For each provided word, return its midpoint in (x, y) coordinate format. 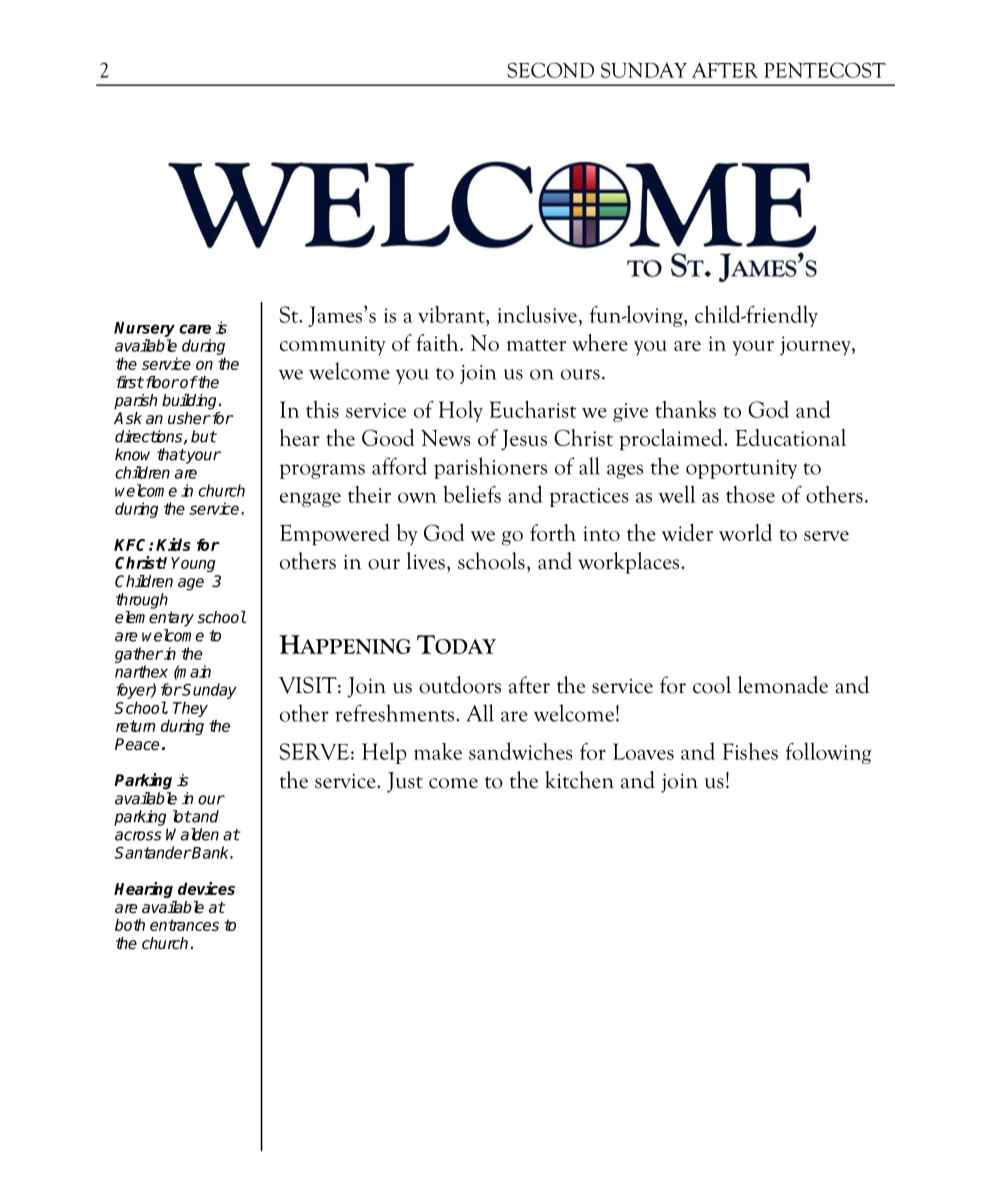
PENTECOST (825, 70)
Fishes (750, 751)
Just (405, 782)
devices (206, 888)
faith (439, 342)
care (195, 329)
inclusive (537, 314)
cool (712, 685)
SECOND (550, 70)
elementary (154, 619)
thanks (685, 409)
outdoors (460, 685)
